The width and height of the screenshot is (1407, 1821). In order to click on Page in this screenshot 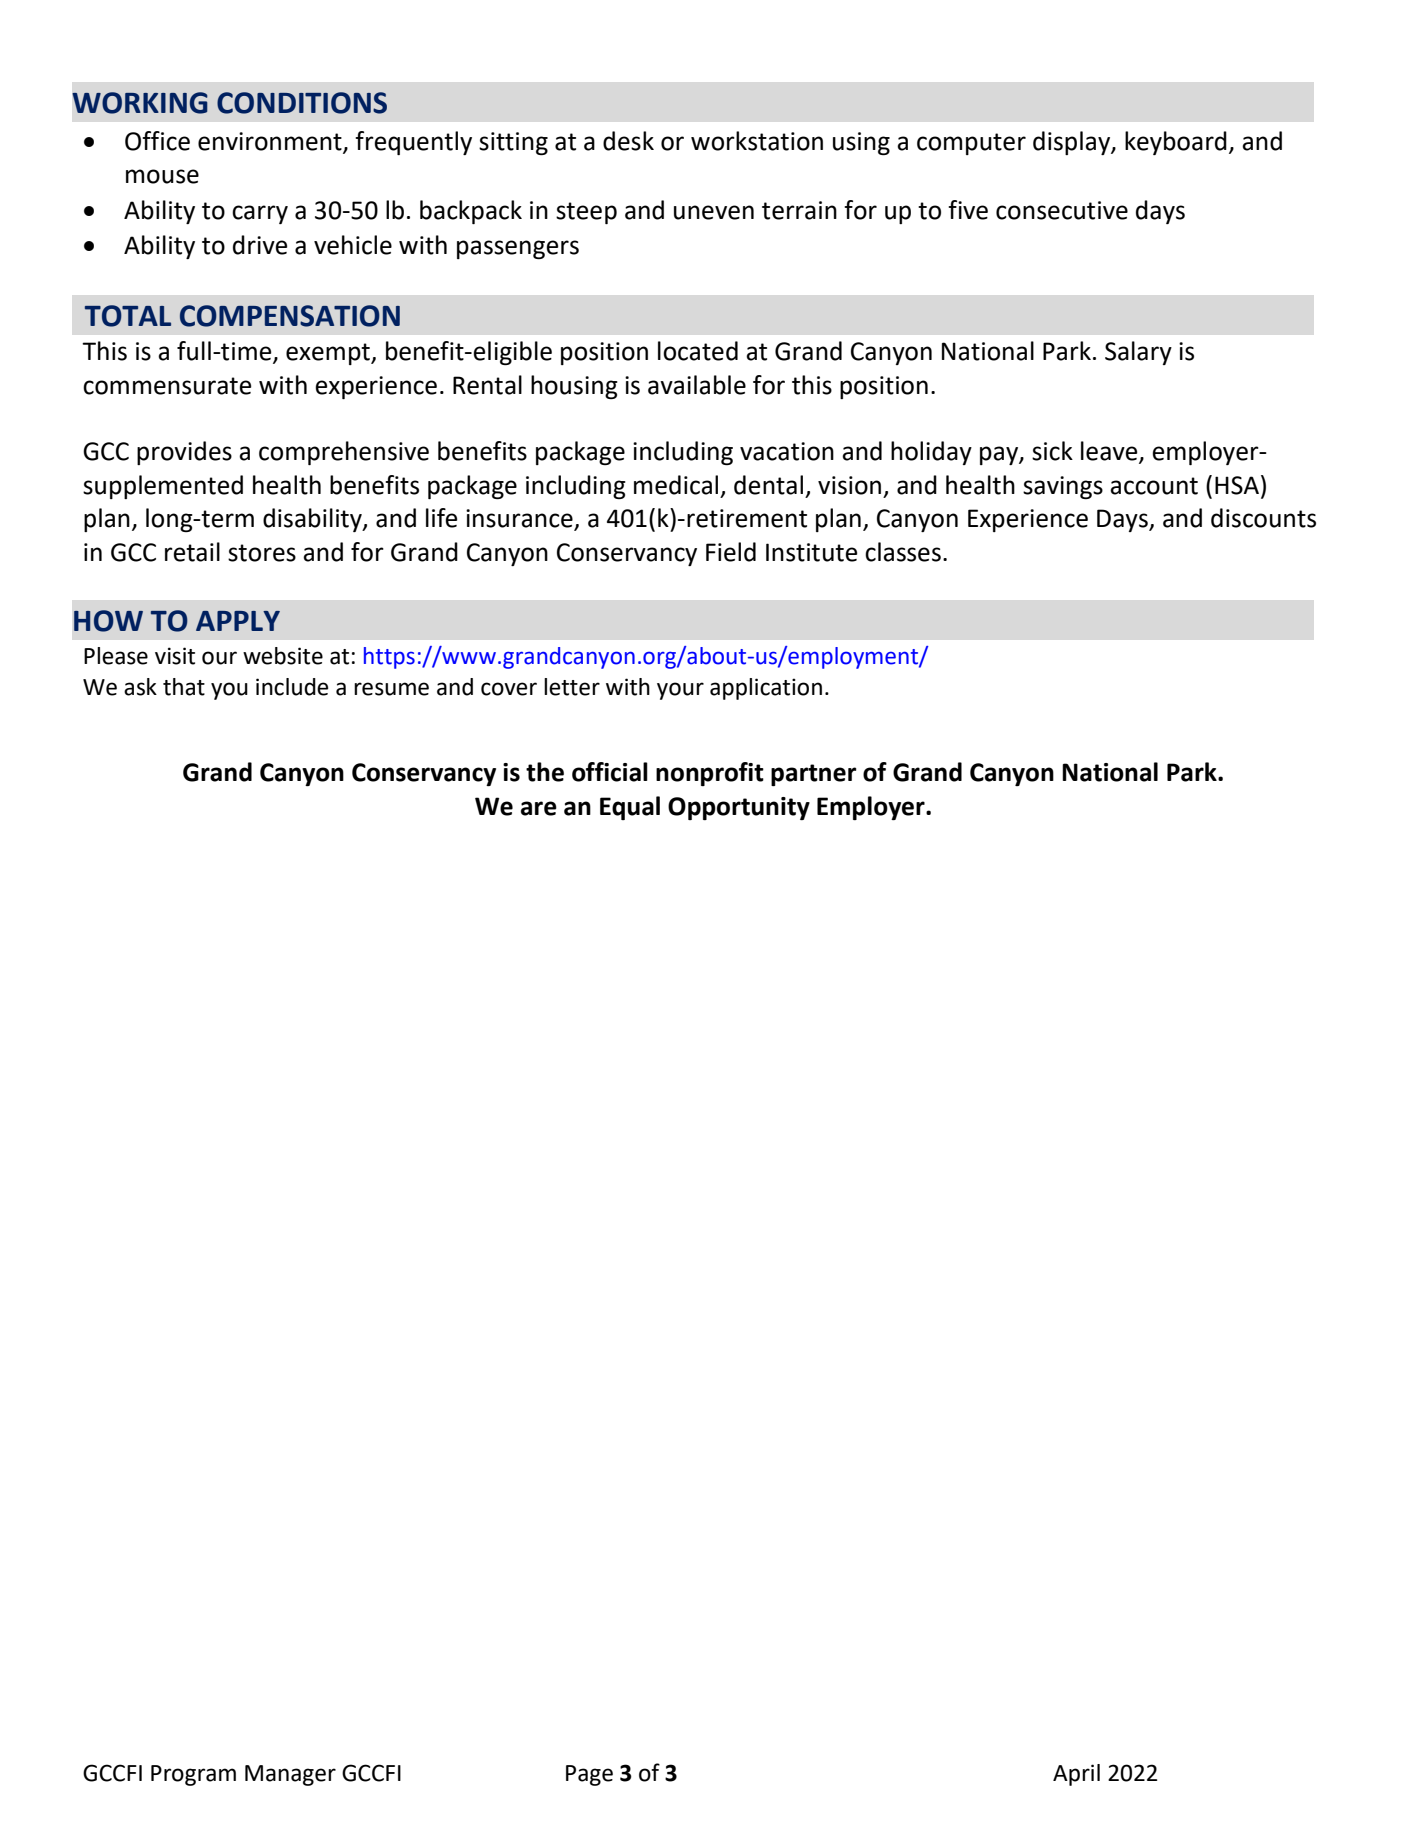, I will do `click(589, 1775)`.
